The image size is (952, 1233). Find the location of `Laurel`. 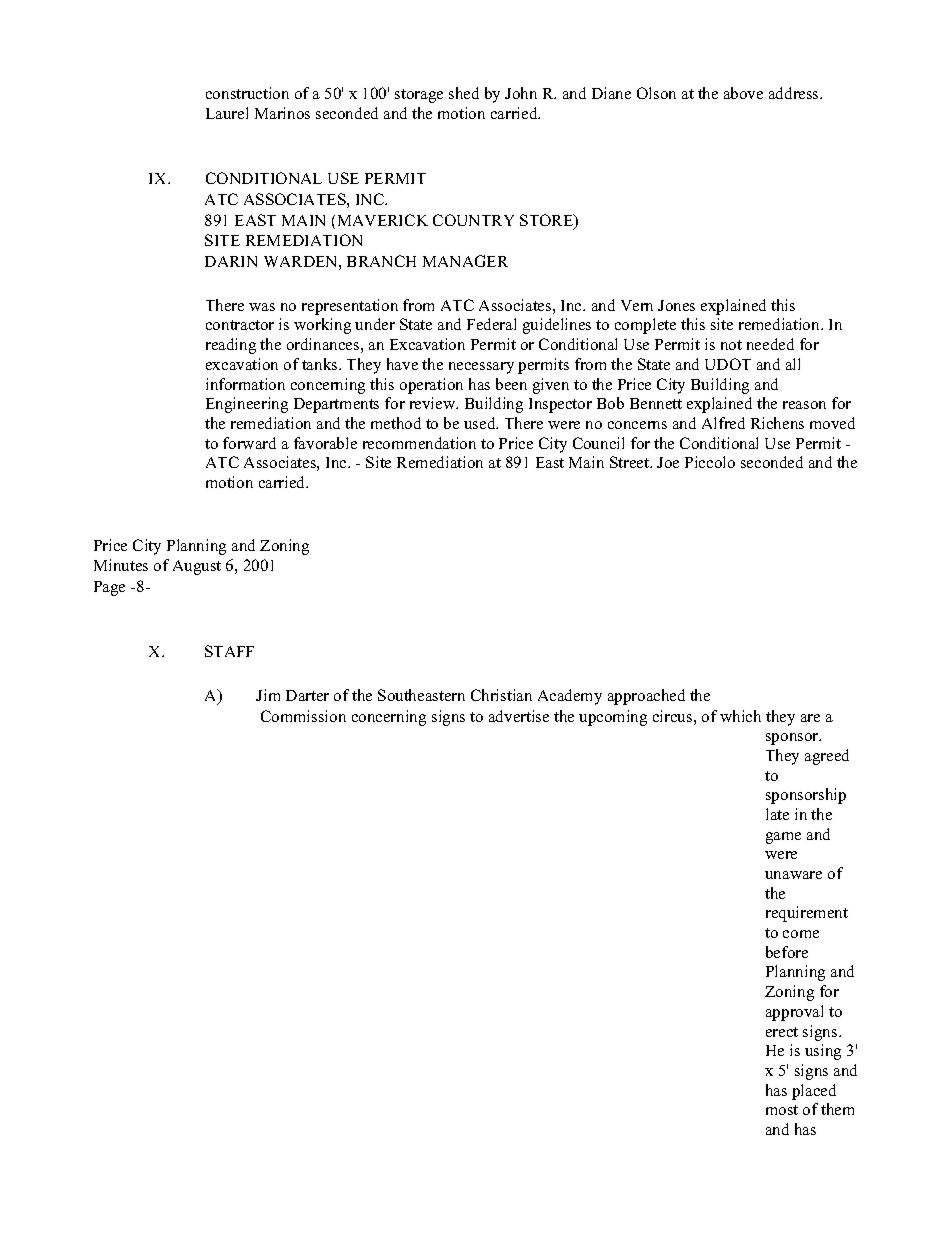

Laurel is located at coordinates (227, 113).
